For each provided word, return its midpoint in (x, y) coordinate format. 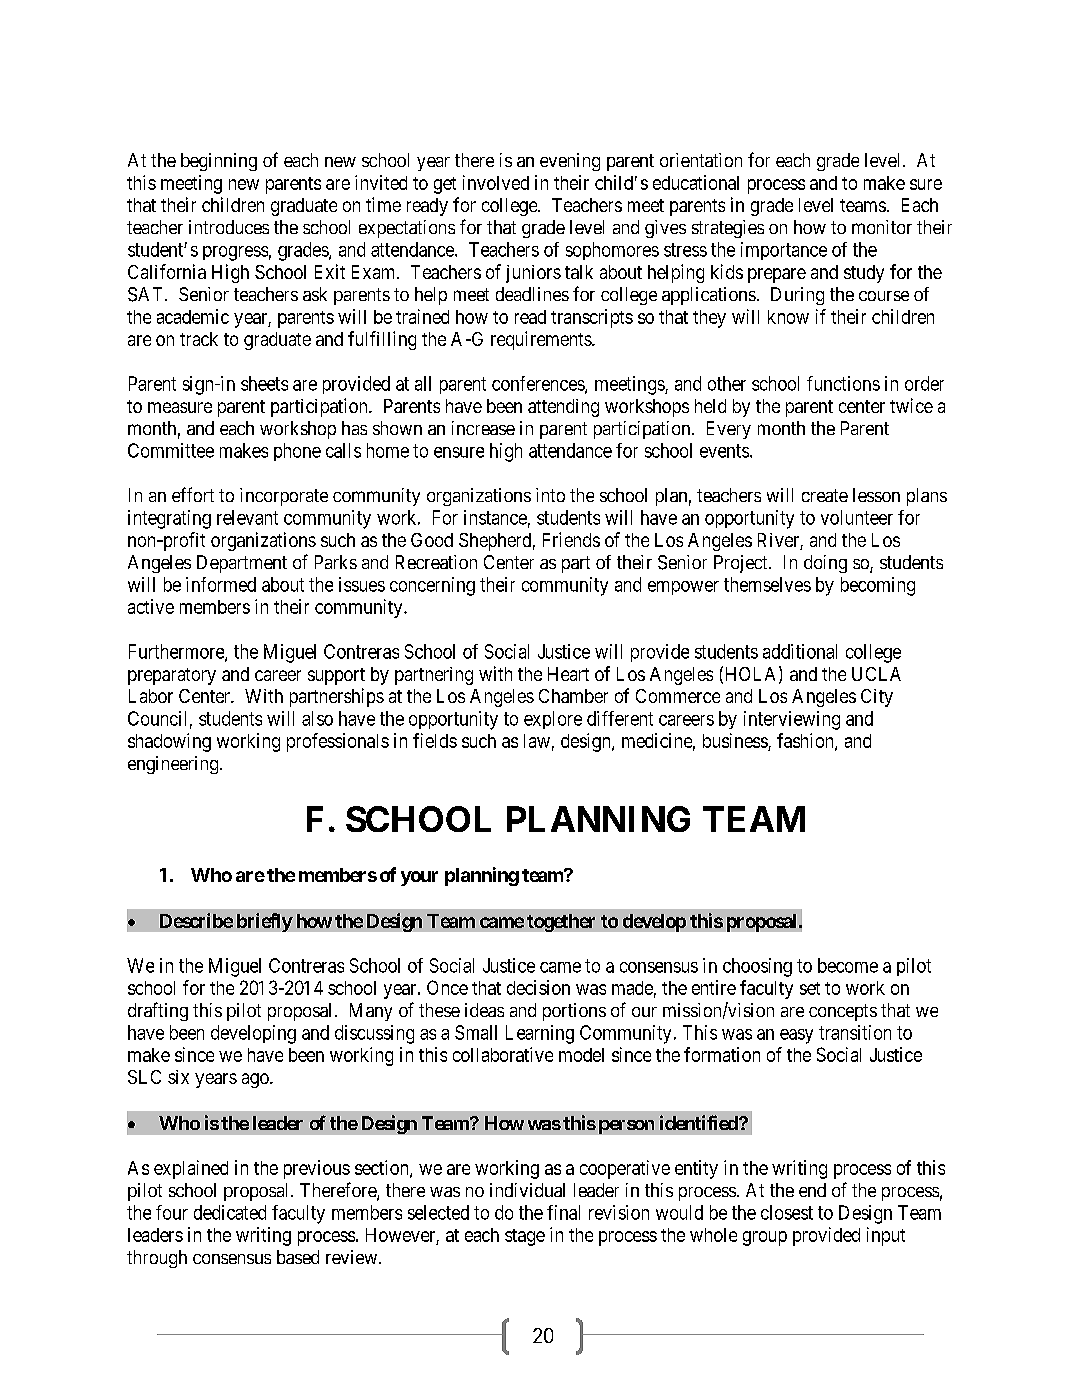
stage (525, 1237)
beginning (219, 162)
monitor (882, 227)
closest (787, 1212)
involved (496, 182)
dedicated (230, 1212)
